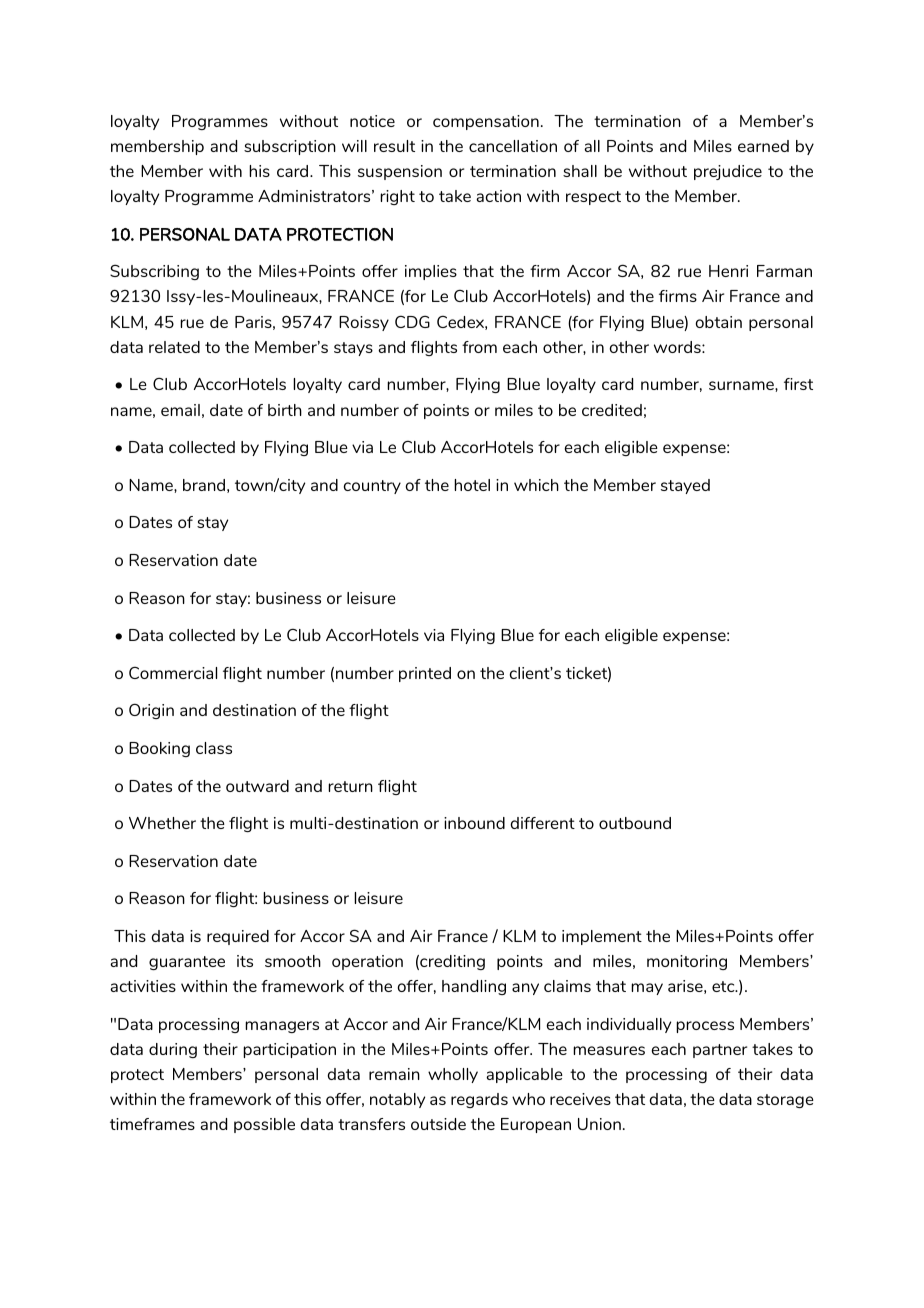 The height and width of the screenshot is (1308, 924). Describe the element at coordinates (612, 410) in the screenshot. I see `credited` at that location.
